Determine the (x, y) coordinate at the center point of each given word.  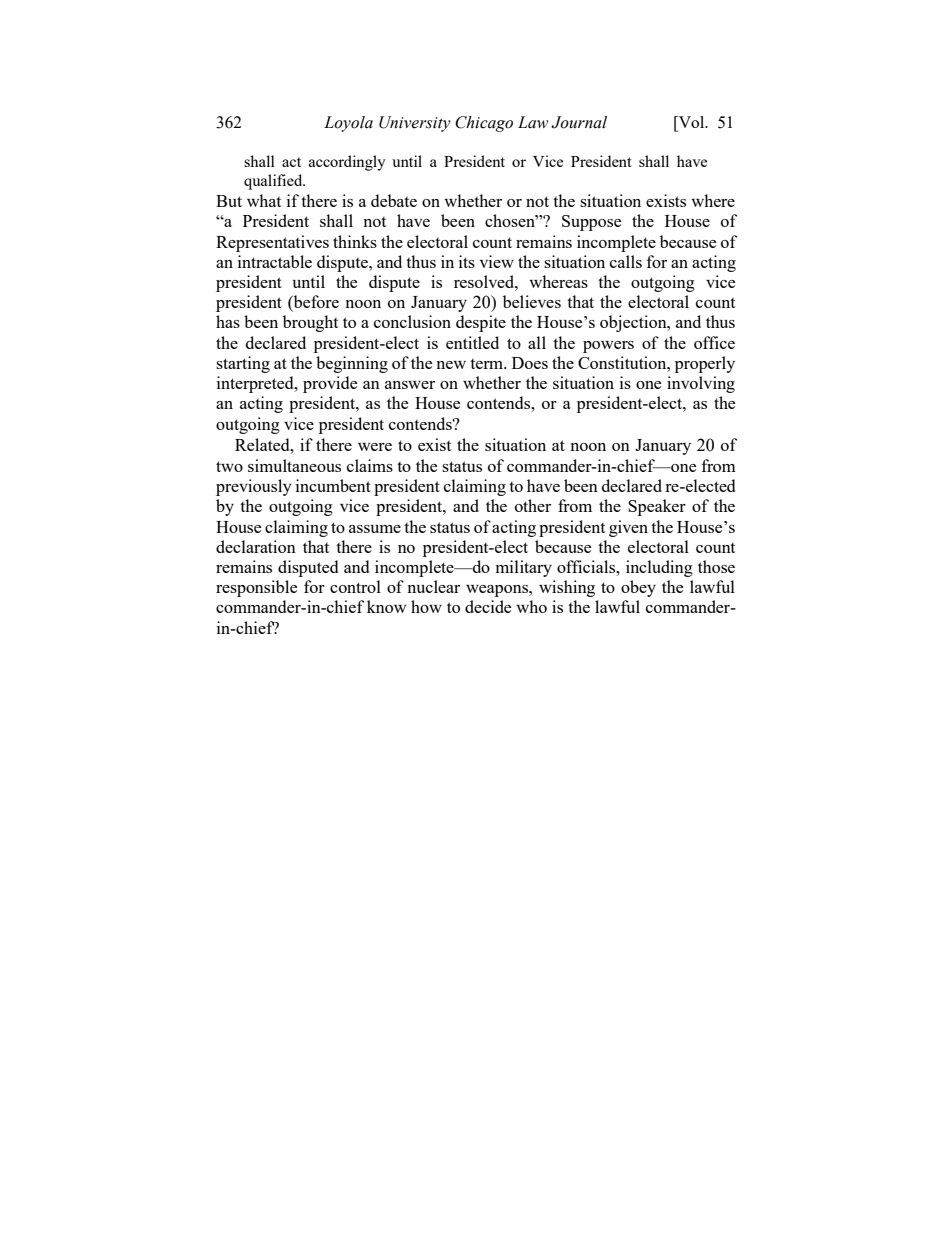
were (375, 447)
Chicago (484, 124)
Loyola (348, 124)
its (467, 261)
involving (701, 384)
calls (626, 261)
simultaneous (294, 465)
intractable (275, 261)
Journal (579, 122)
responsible (256, 588)
